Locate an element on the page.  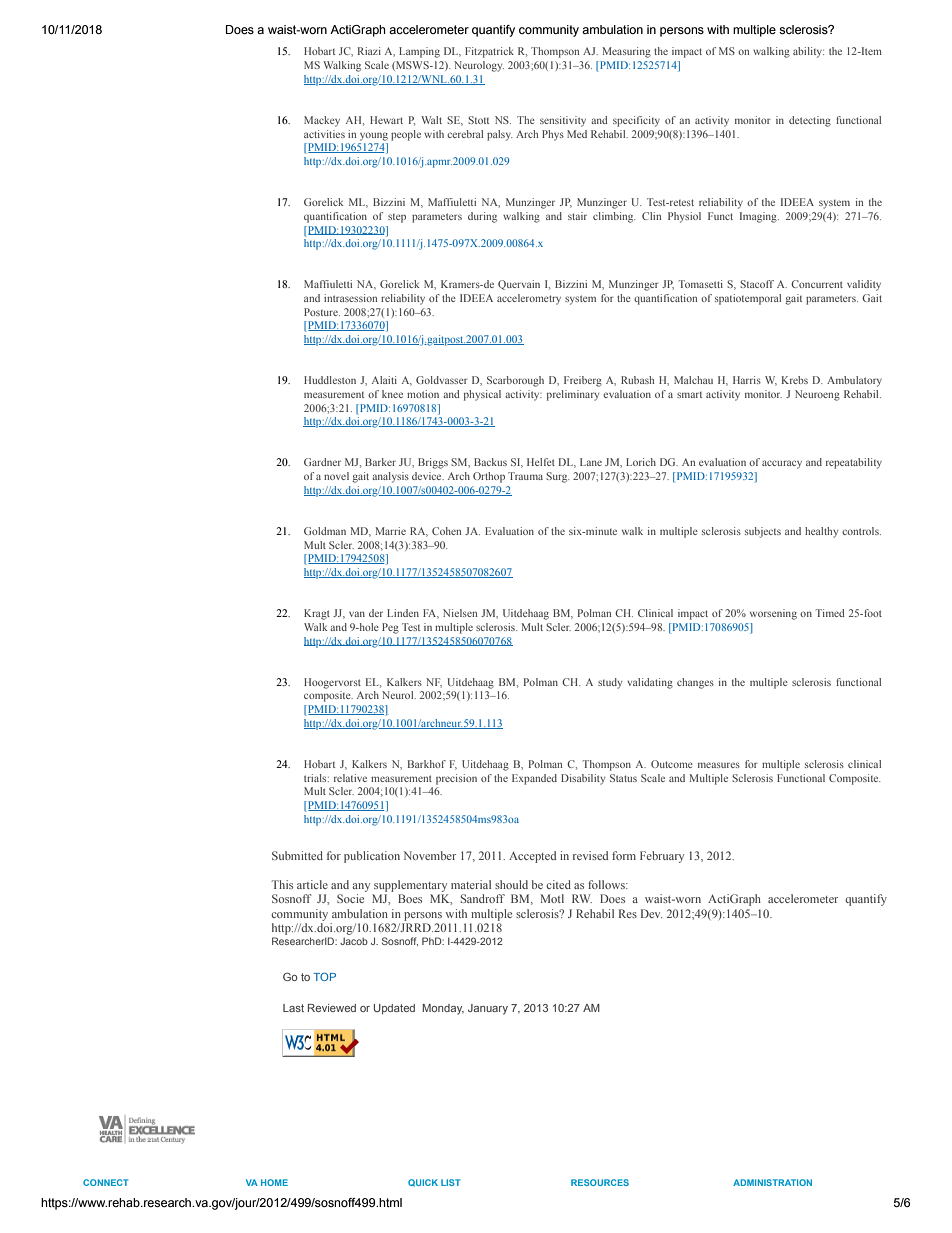
detecting is located at coordinates (810, 121).
